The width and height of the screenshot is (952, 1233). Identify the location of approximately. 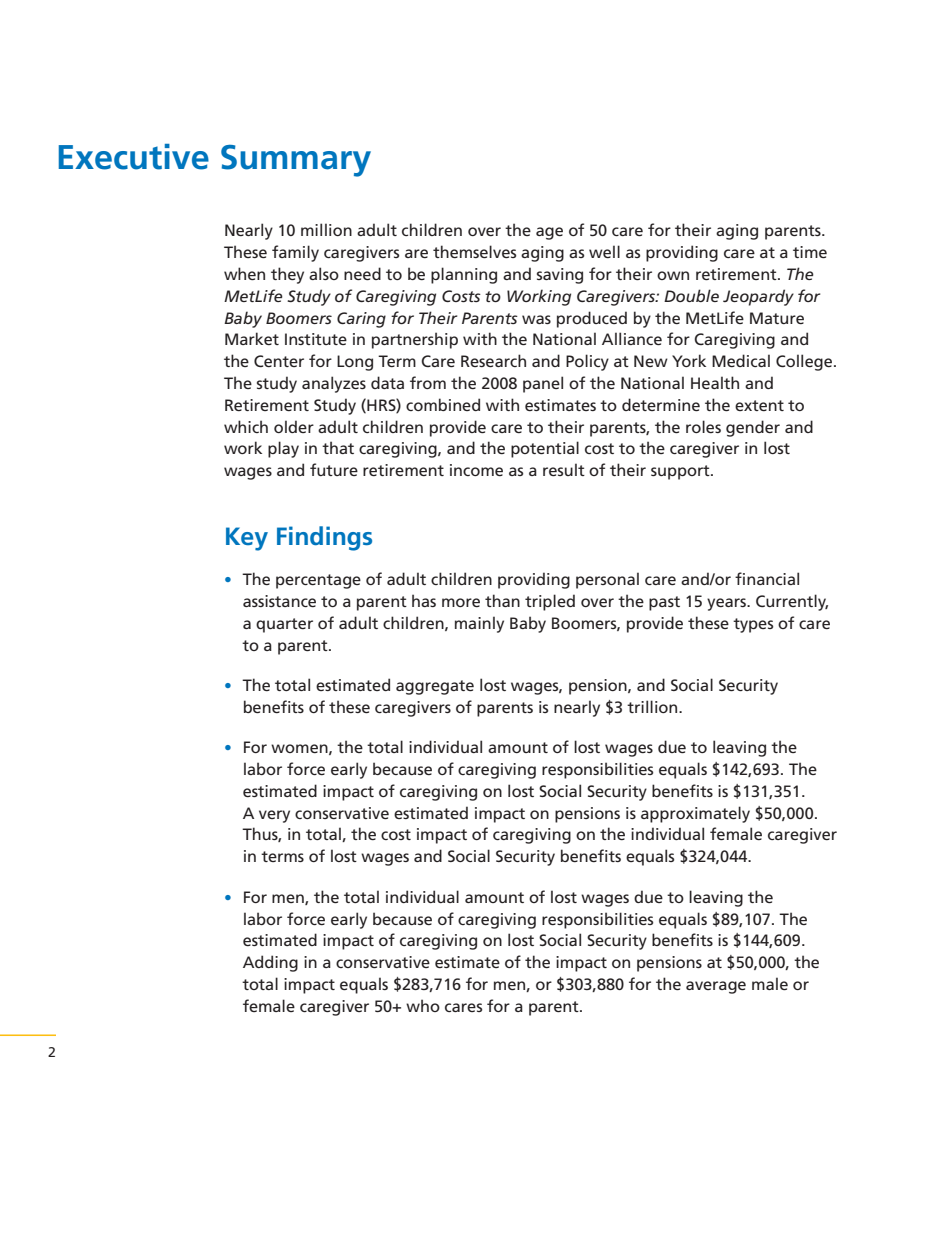
(695, 814).
